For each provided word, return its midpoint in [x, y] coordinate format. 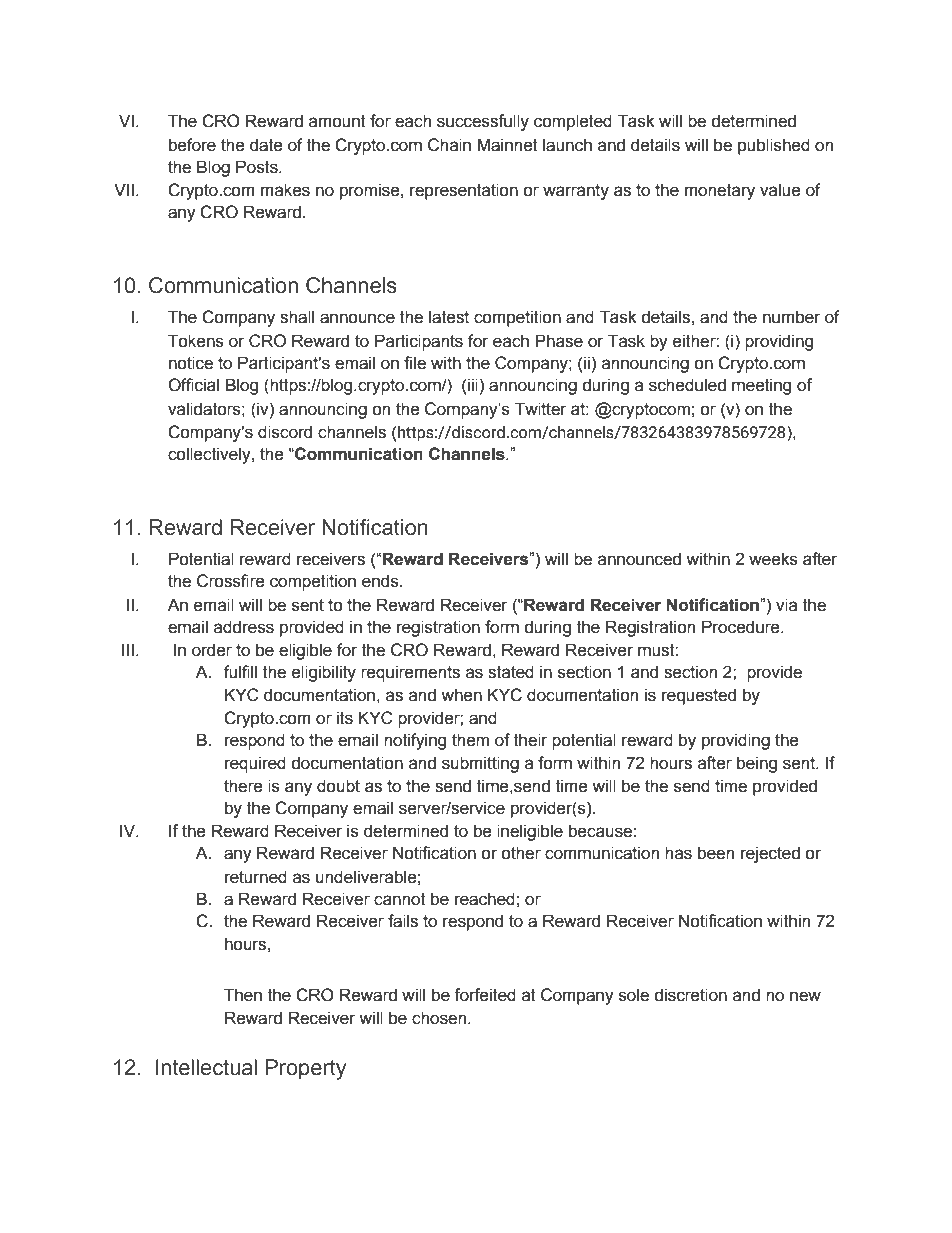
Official [193, 385]
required [255, 764]
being [757, 764]
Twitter [541, 409]
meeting [761, 386]
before [192, 145]
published [774, 146]
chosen [440, 1018]
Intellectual [206, 1067]
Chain [449, 145]
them [470, 740]
